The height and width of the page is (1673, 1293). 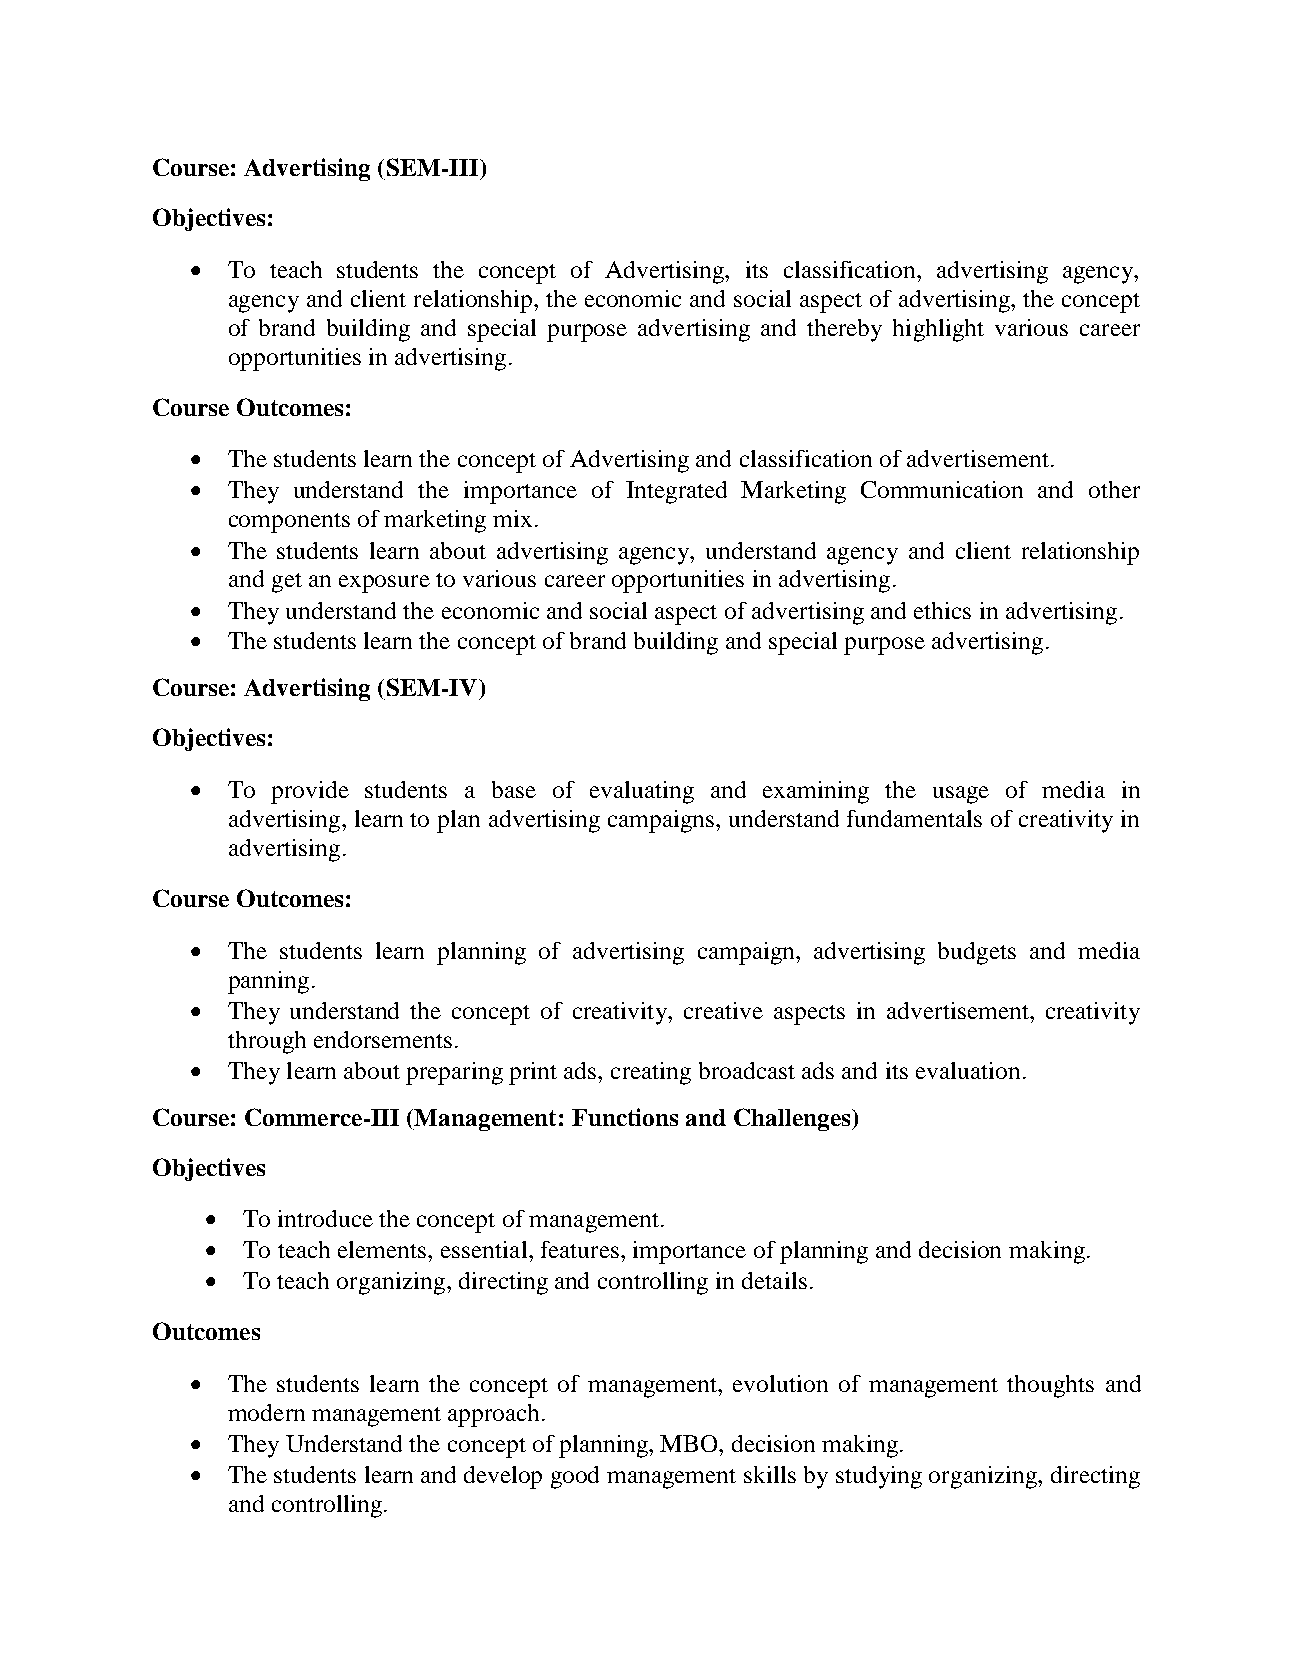 I want to click on creative, so click(x=723, y=1010).
